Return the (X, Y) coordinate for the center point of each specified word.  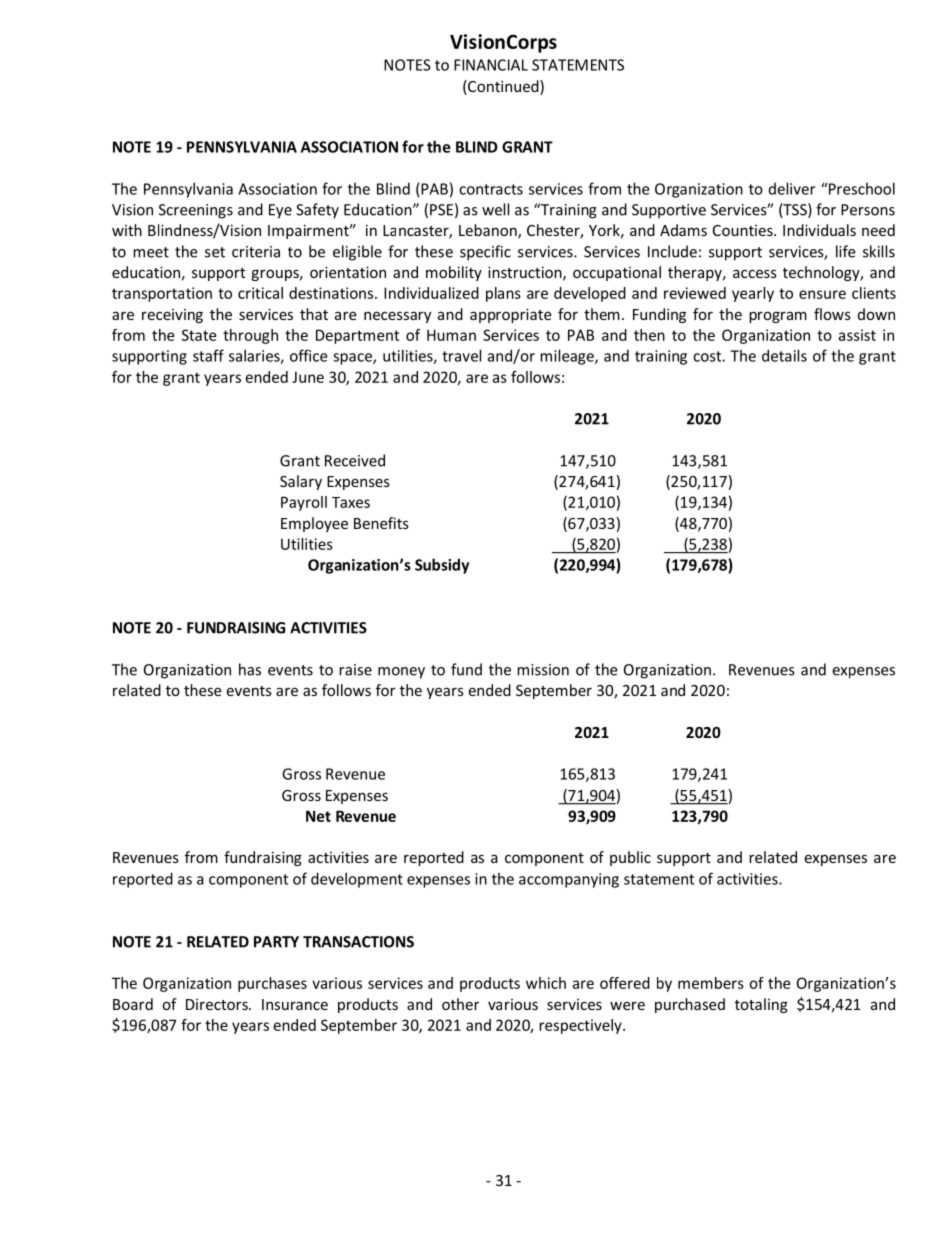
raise (355, 670)
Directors (218, 1004)
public (630, 858)
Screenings (196, 211)
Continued (503, 87)
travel (461, 355)
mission (543, 670)
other (460, 1004)
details (784, 355)
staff (208, 355)
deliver (792, 188)
